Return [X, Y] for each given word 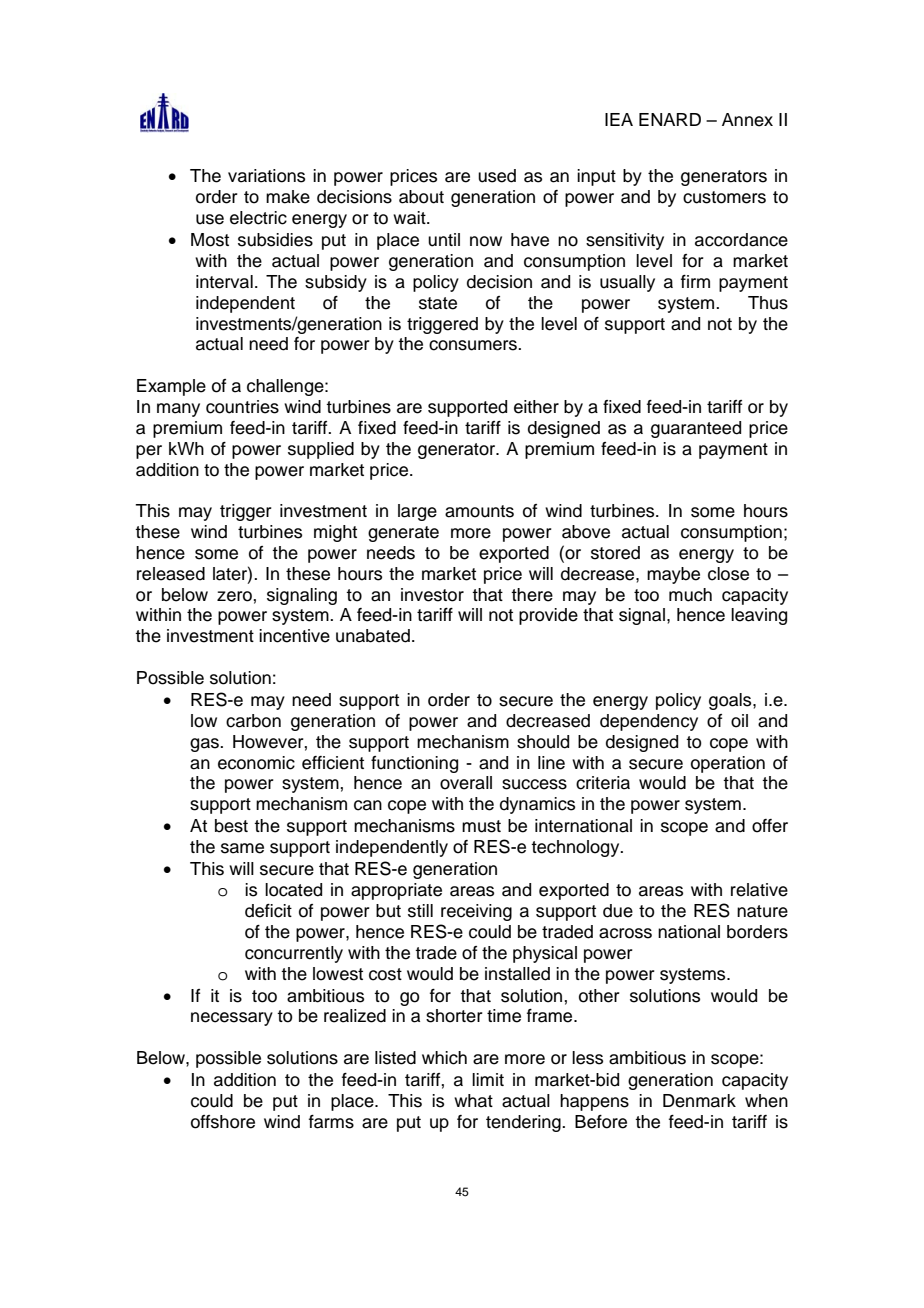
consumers [474, 345]
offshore [223, 1122]
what [473, 1101]
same [242, 848]
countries [242, 407]
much [690, 595]
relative [759, 890]
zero [234, 596]
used [497, 176]
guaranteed [696, 429]
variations [266, 176]
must [481, 826]
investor [432, 595]
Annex [747, 120]
